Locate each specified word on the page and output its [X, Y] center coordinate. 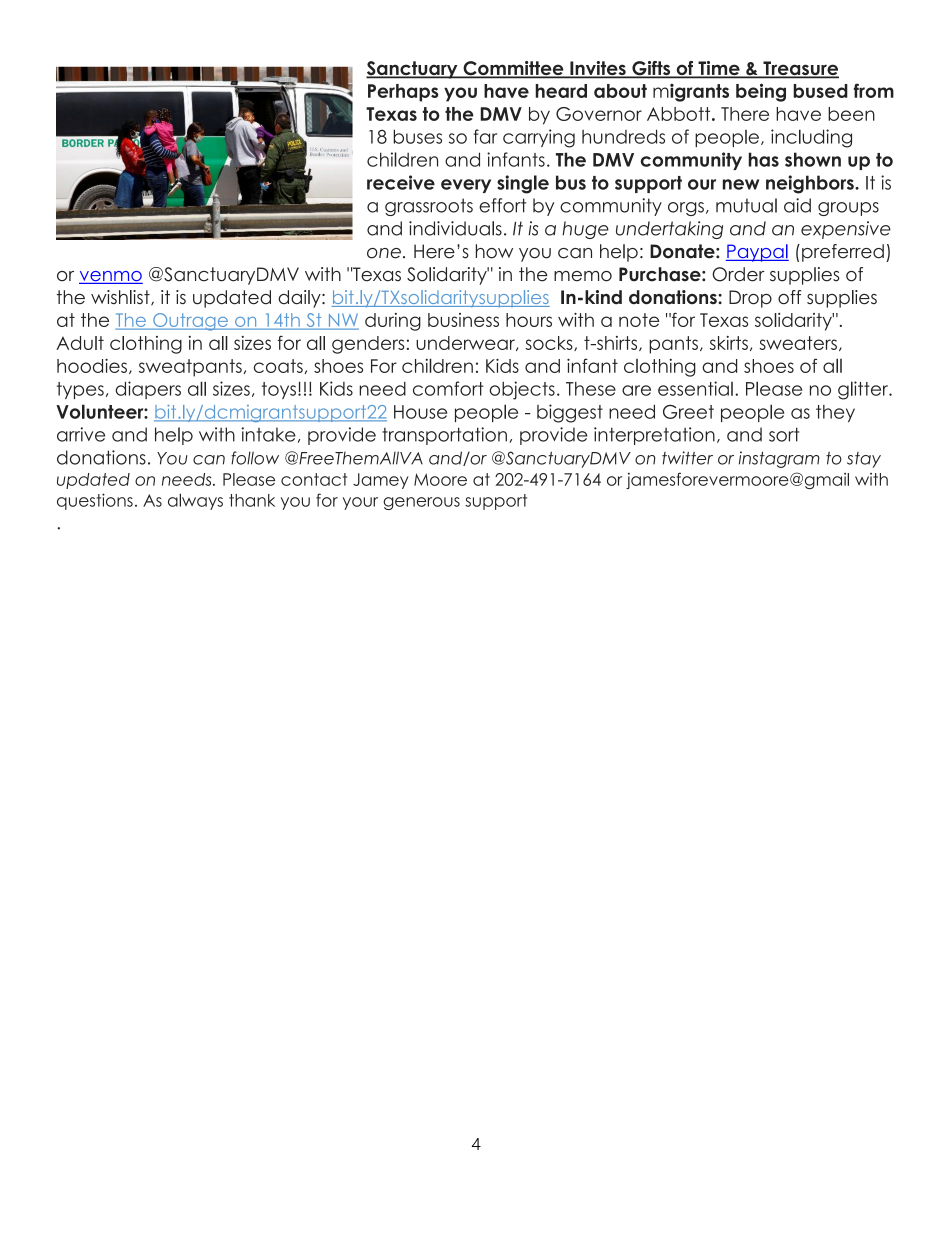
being [761, 92]
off [789, 297]
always [195, 501]
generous [421, 503]
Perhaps [403, 93]
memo [583, 276]
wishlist [121, 298]
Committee [513, 69]
